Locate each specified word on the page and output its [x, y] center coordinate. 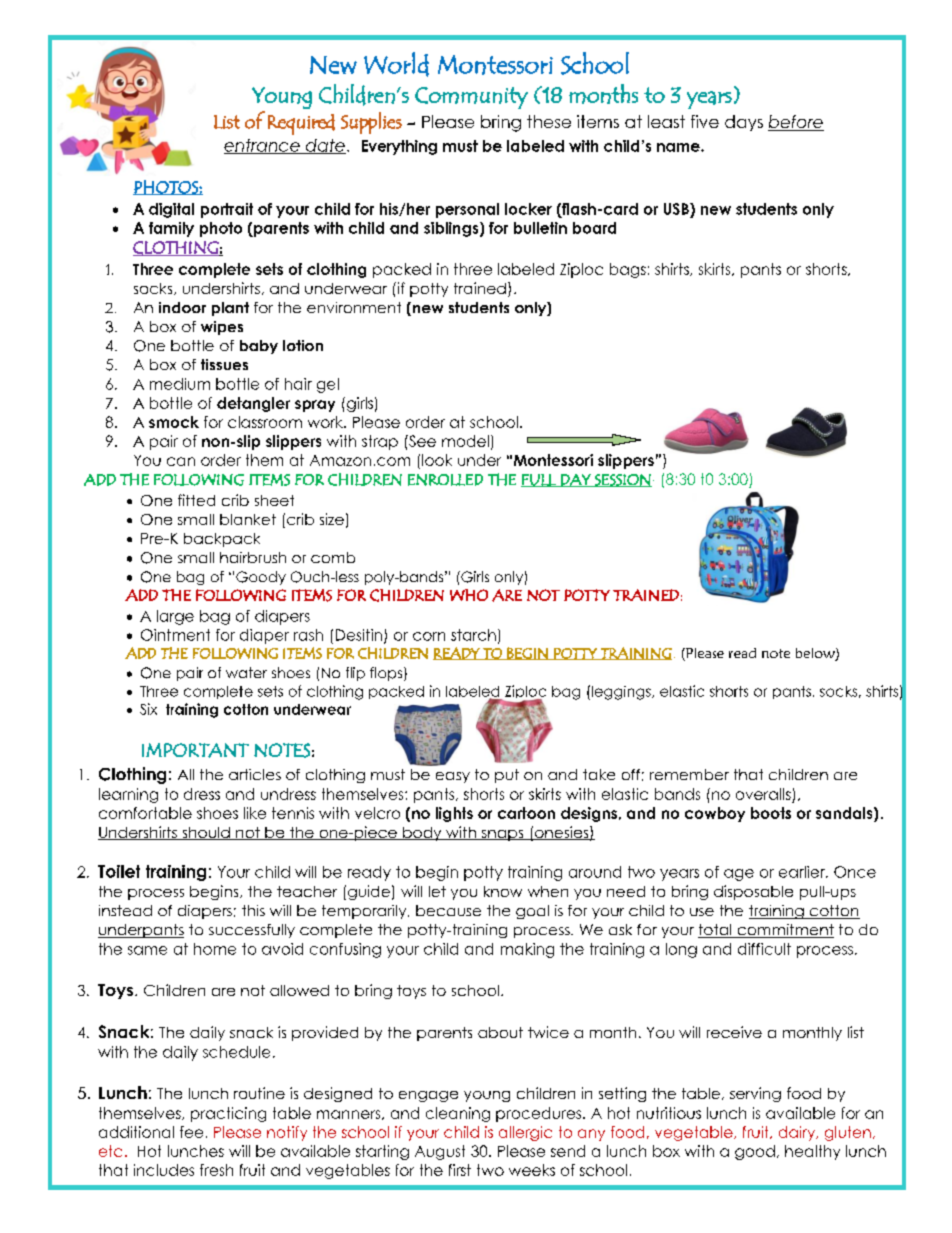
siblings [452, 229]
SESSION [622, 480]
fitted [196, 500]
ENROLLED [445, 480]
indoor [182, 307]
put [507, 776]
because [448, 910]
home [215, 949]
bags [628, 270]
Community [471, 98]
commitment [784, 931]
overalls [763, 794]
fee [191, 1132]
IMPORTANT [195, 750]
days [744, 123]
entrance [263, 146]
